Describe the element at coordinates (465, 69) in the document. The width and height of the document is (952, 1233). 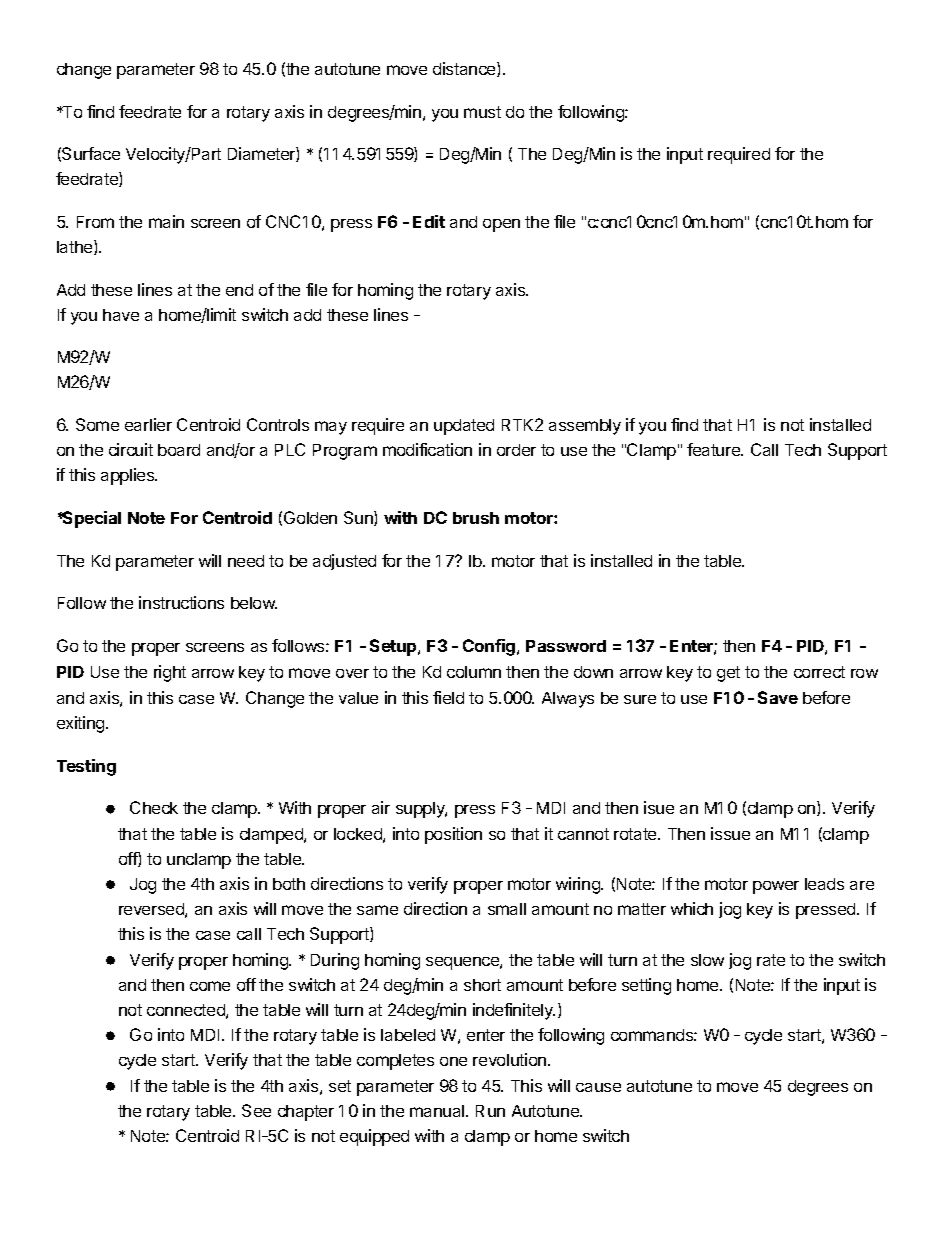
I see `distance` at that location.
